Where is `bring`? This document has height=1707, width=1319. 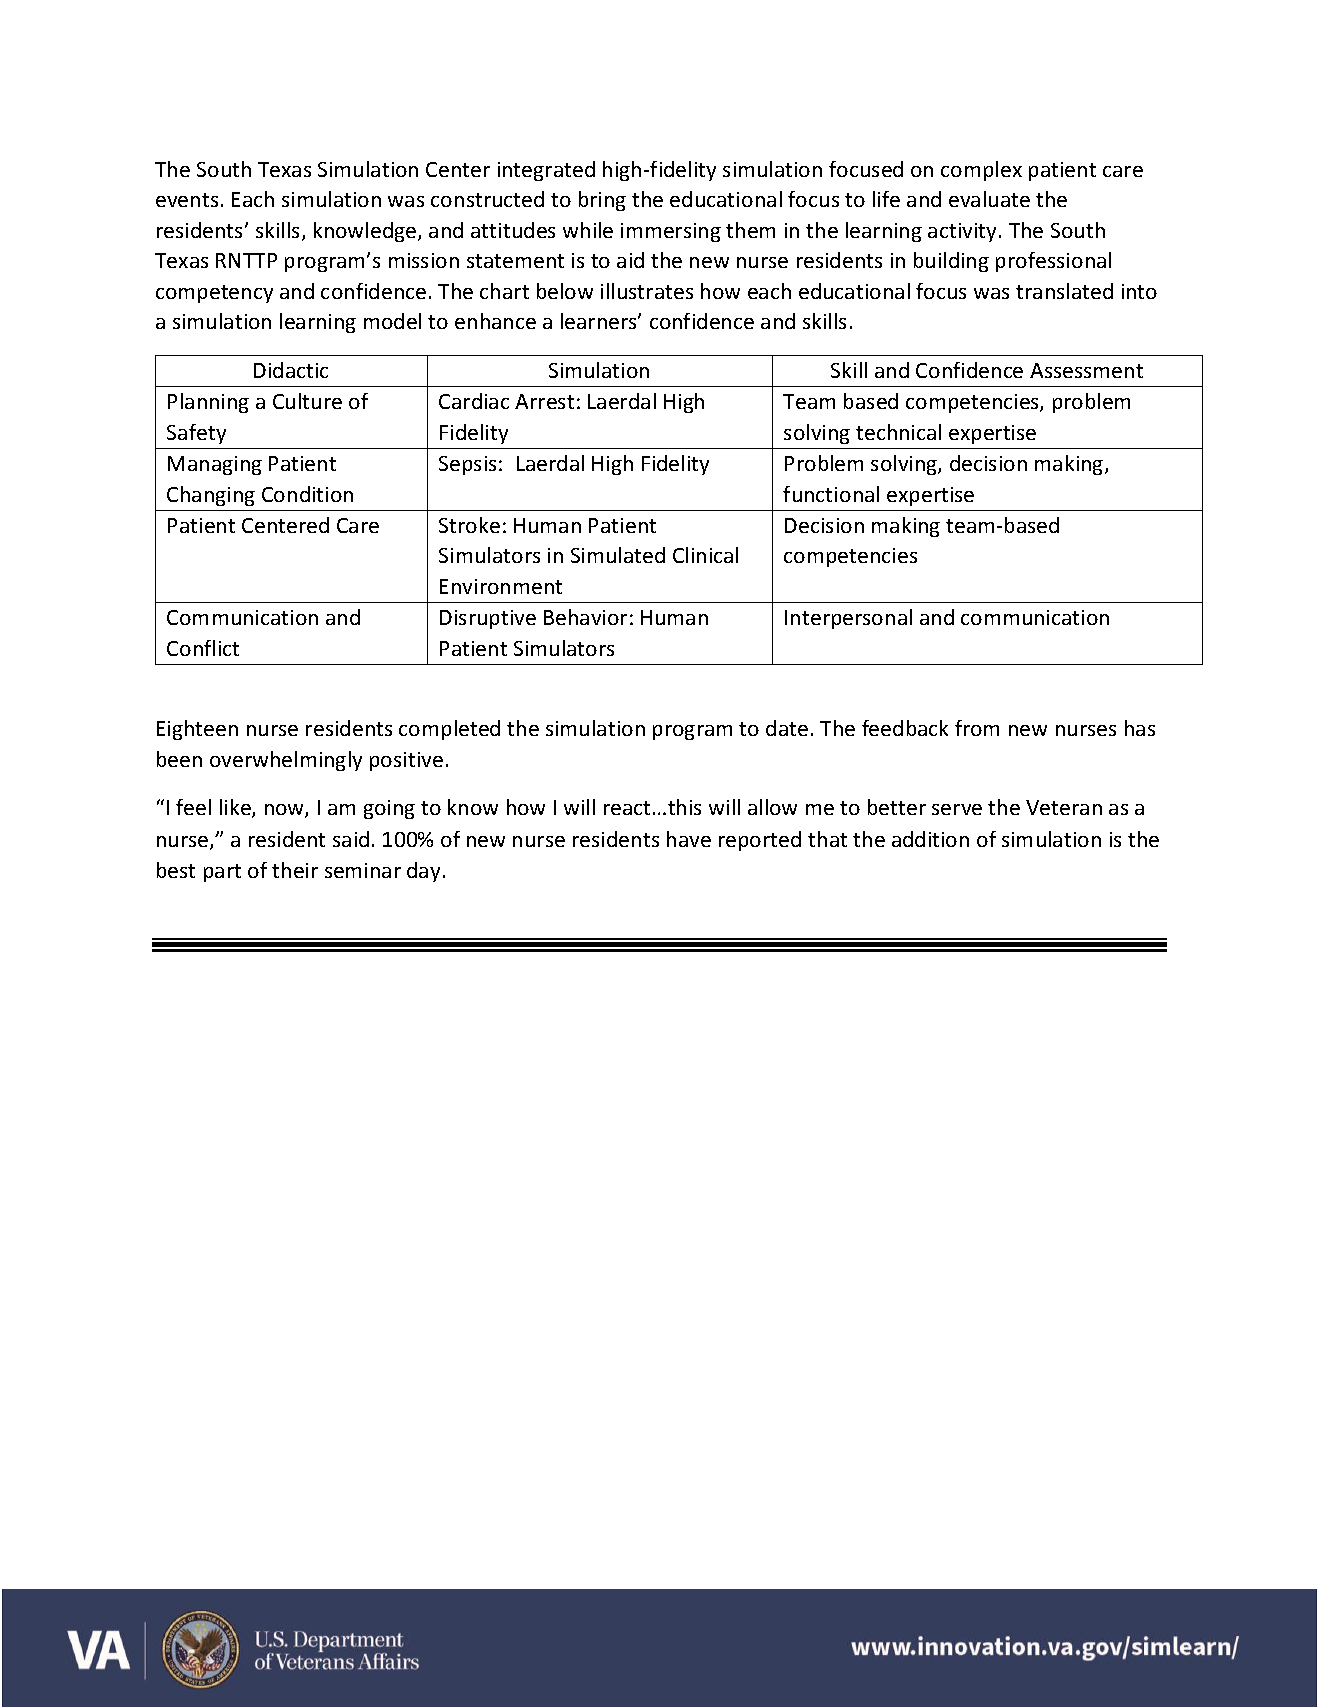 bring is located at coordinates (602, 201).
